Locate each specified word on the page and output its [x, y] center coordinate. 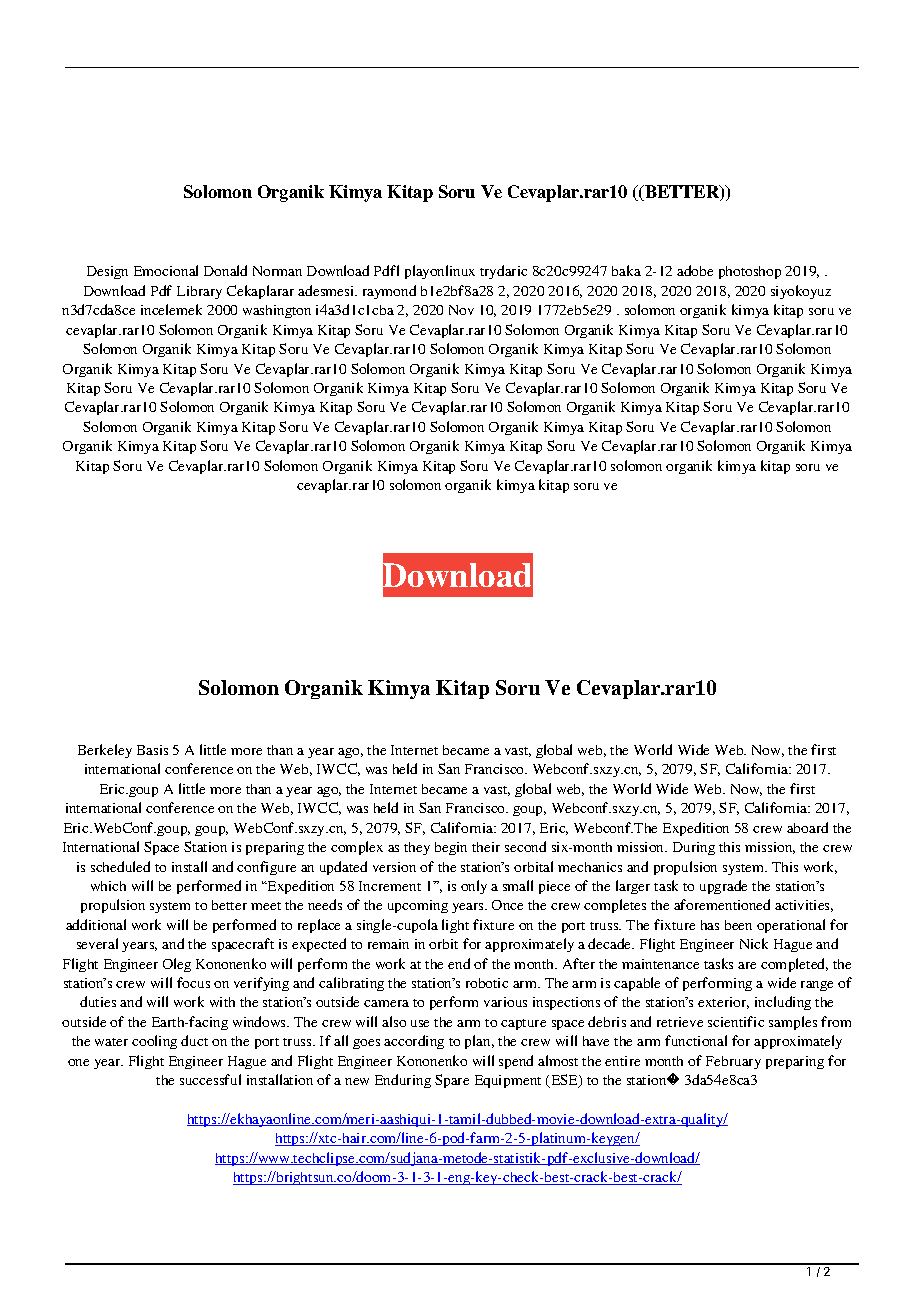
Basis [152, 750]
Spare [452, 1081]
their [486, 847]
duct [194, 1040]
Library [199, 292]
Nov [461, 310]
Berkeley [105, 751]
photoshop [750, 272]
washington [277, 311]
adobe [695, 270]
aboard [807, 827]
